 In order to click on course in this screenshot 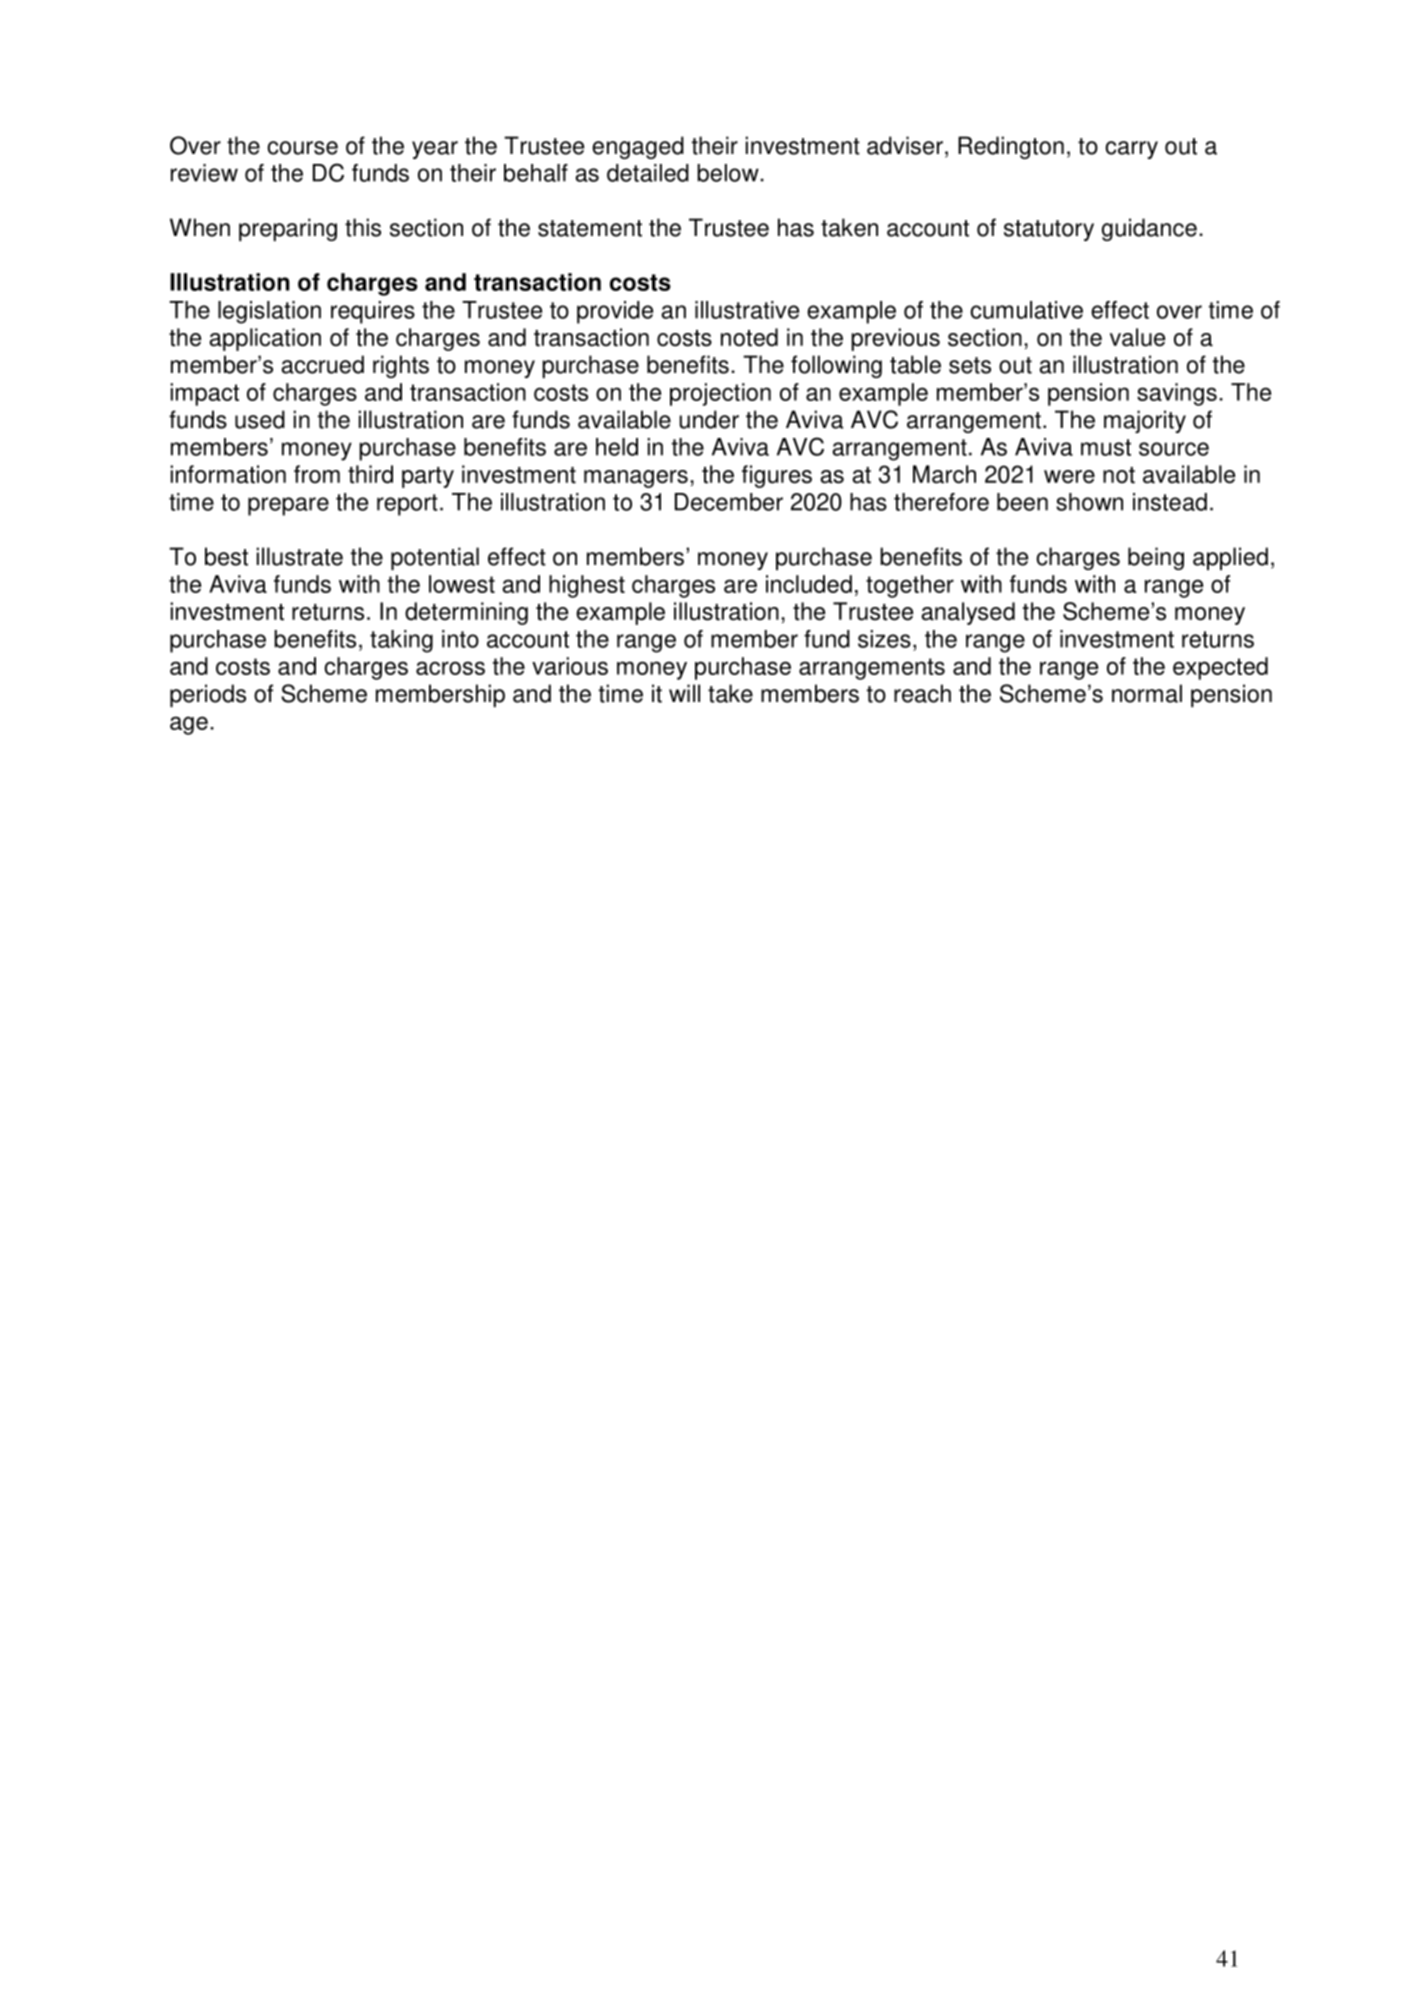, I will do `click(302, 148)`.
